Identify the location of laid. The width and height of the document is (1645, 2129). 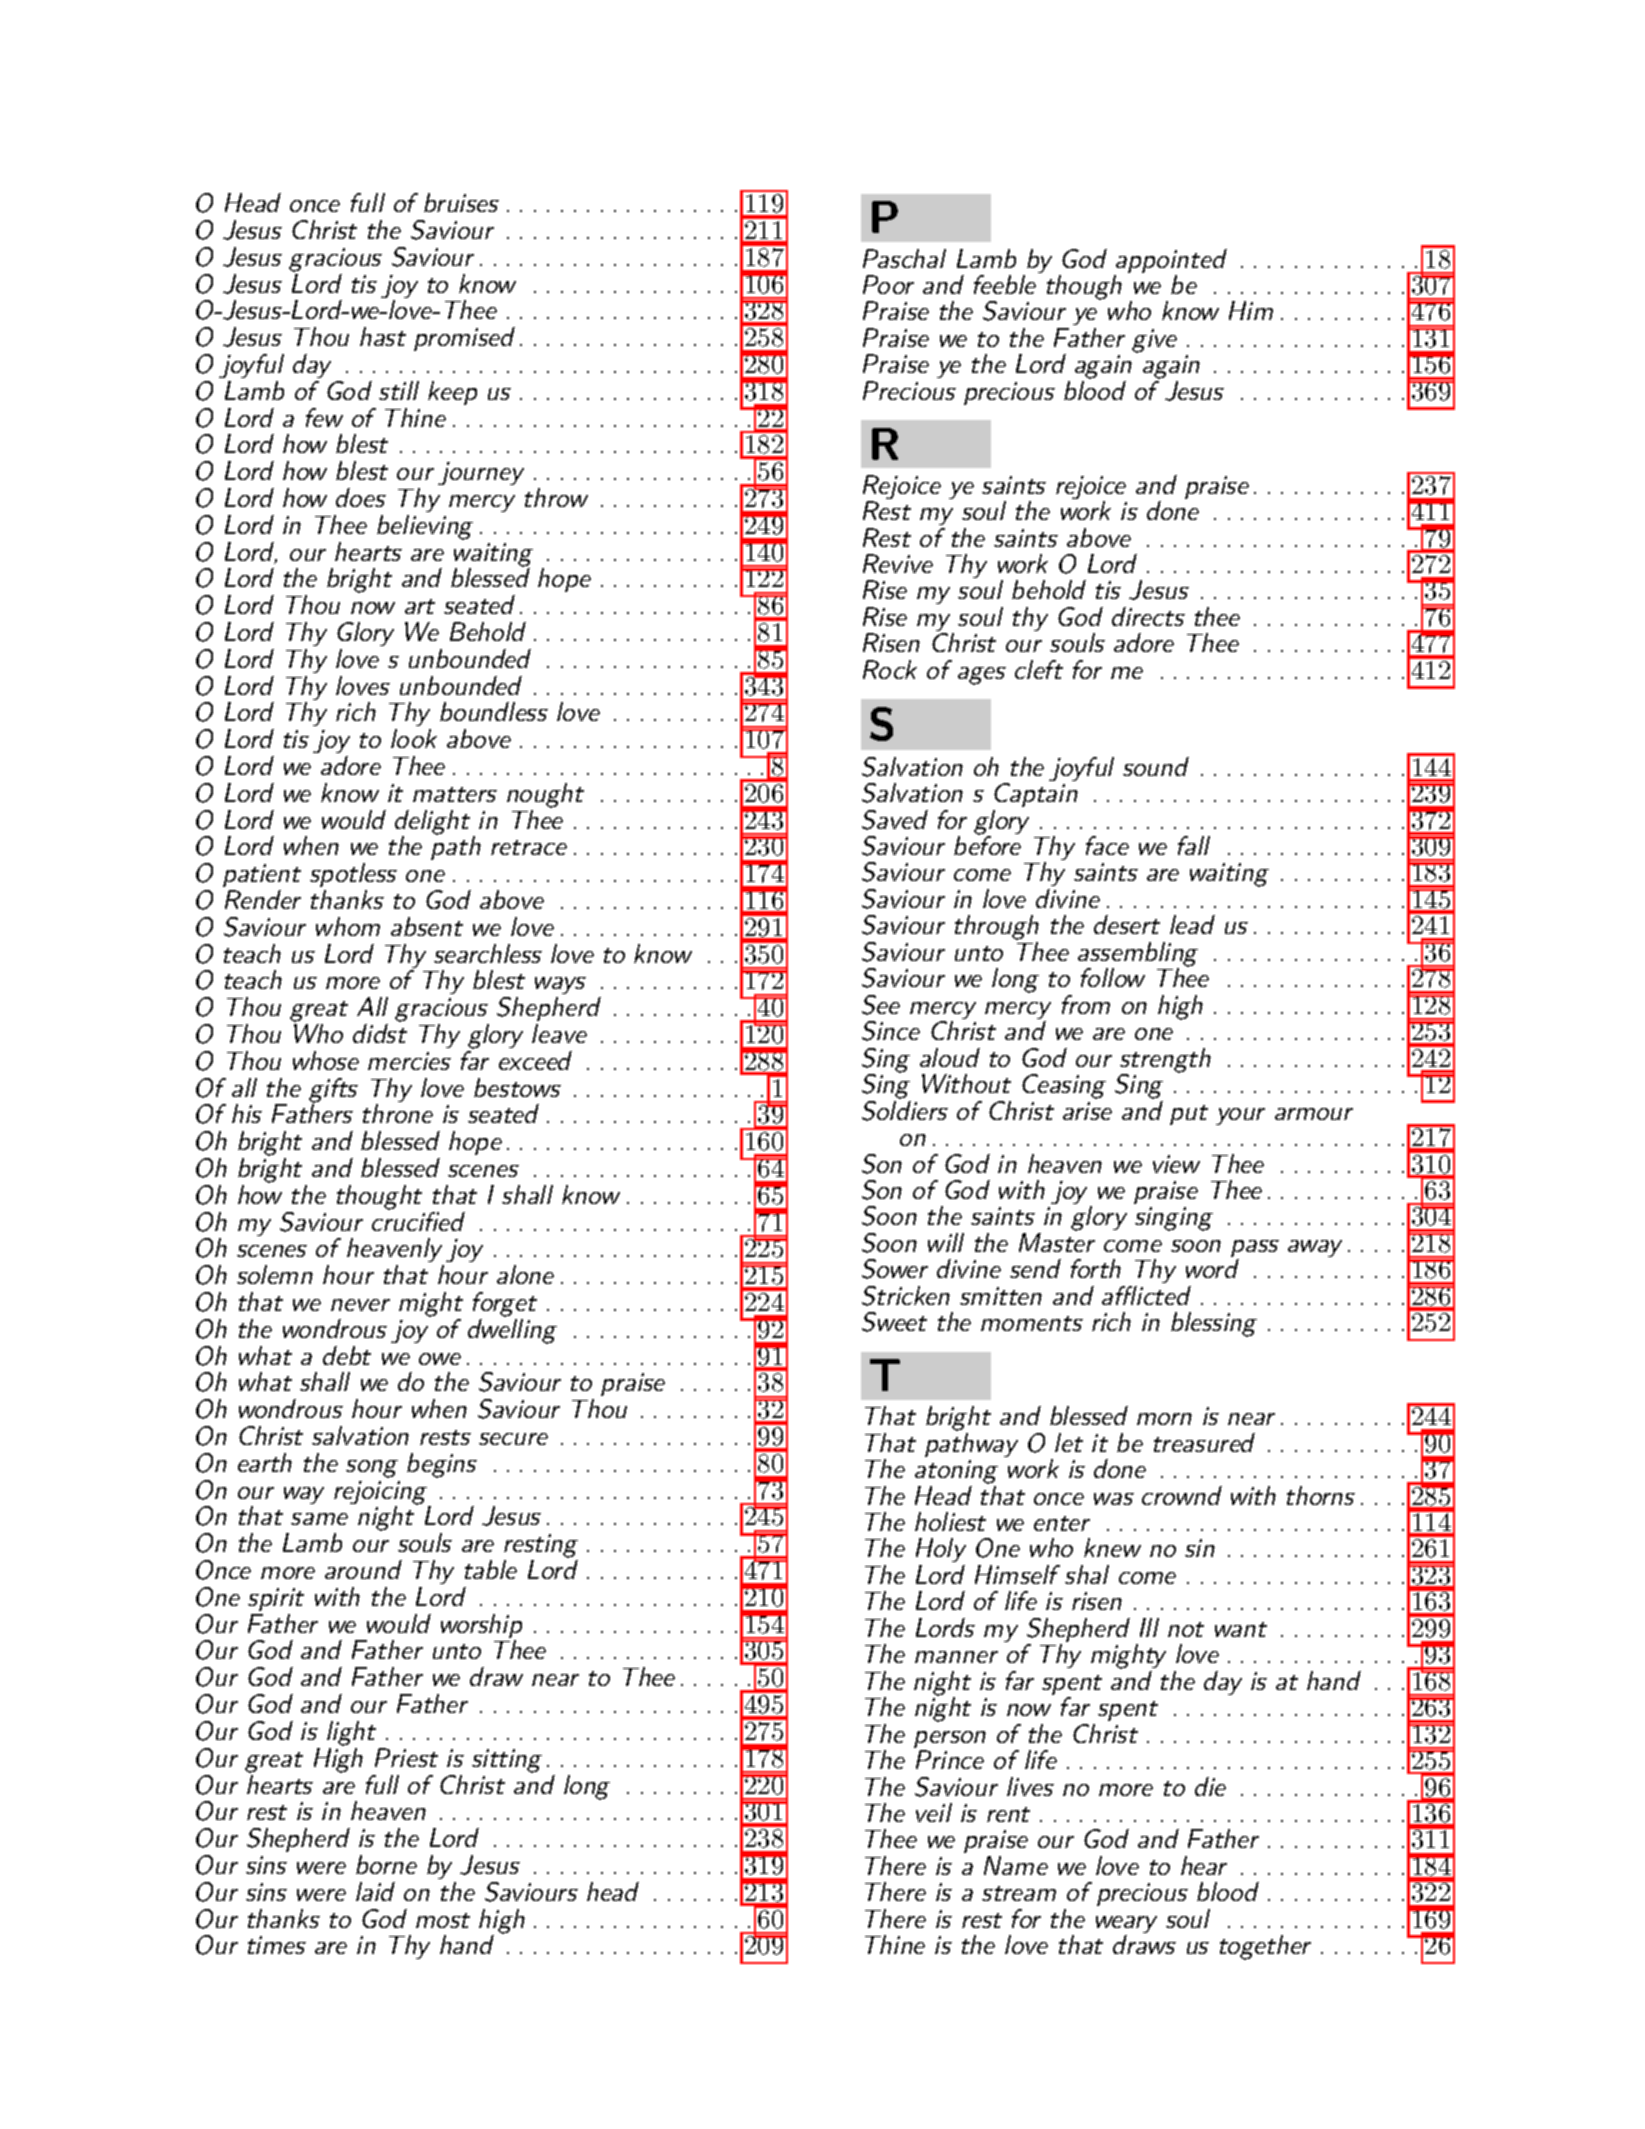
(375, 1891).
